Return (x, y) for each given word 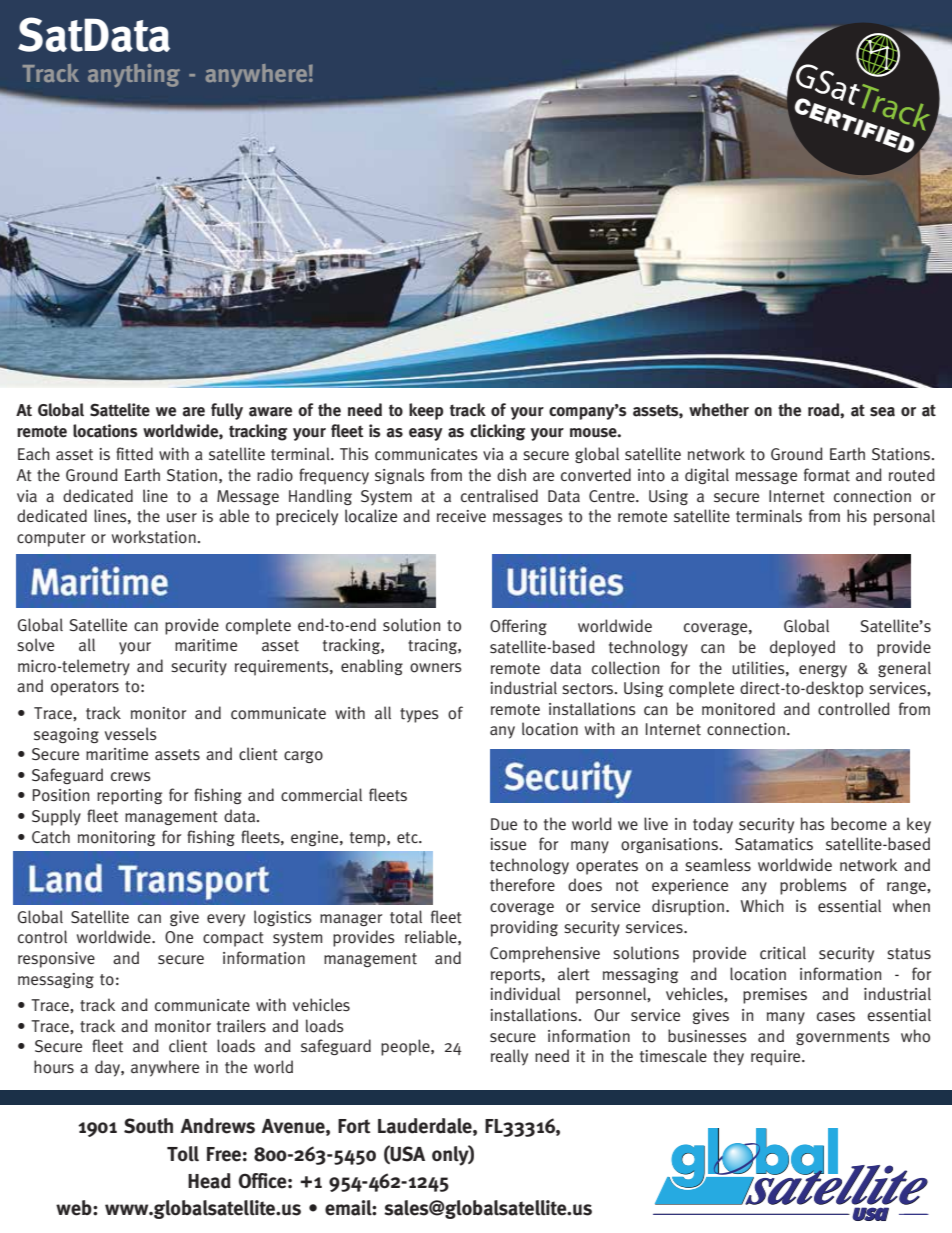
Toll (183, 1154)
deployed (802, 648)
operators (85, 688)
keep (426, 411)
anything (134, 75)
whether (719, 410)
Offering (518, 627)
